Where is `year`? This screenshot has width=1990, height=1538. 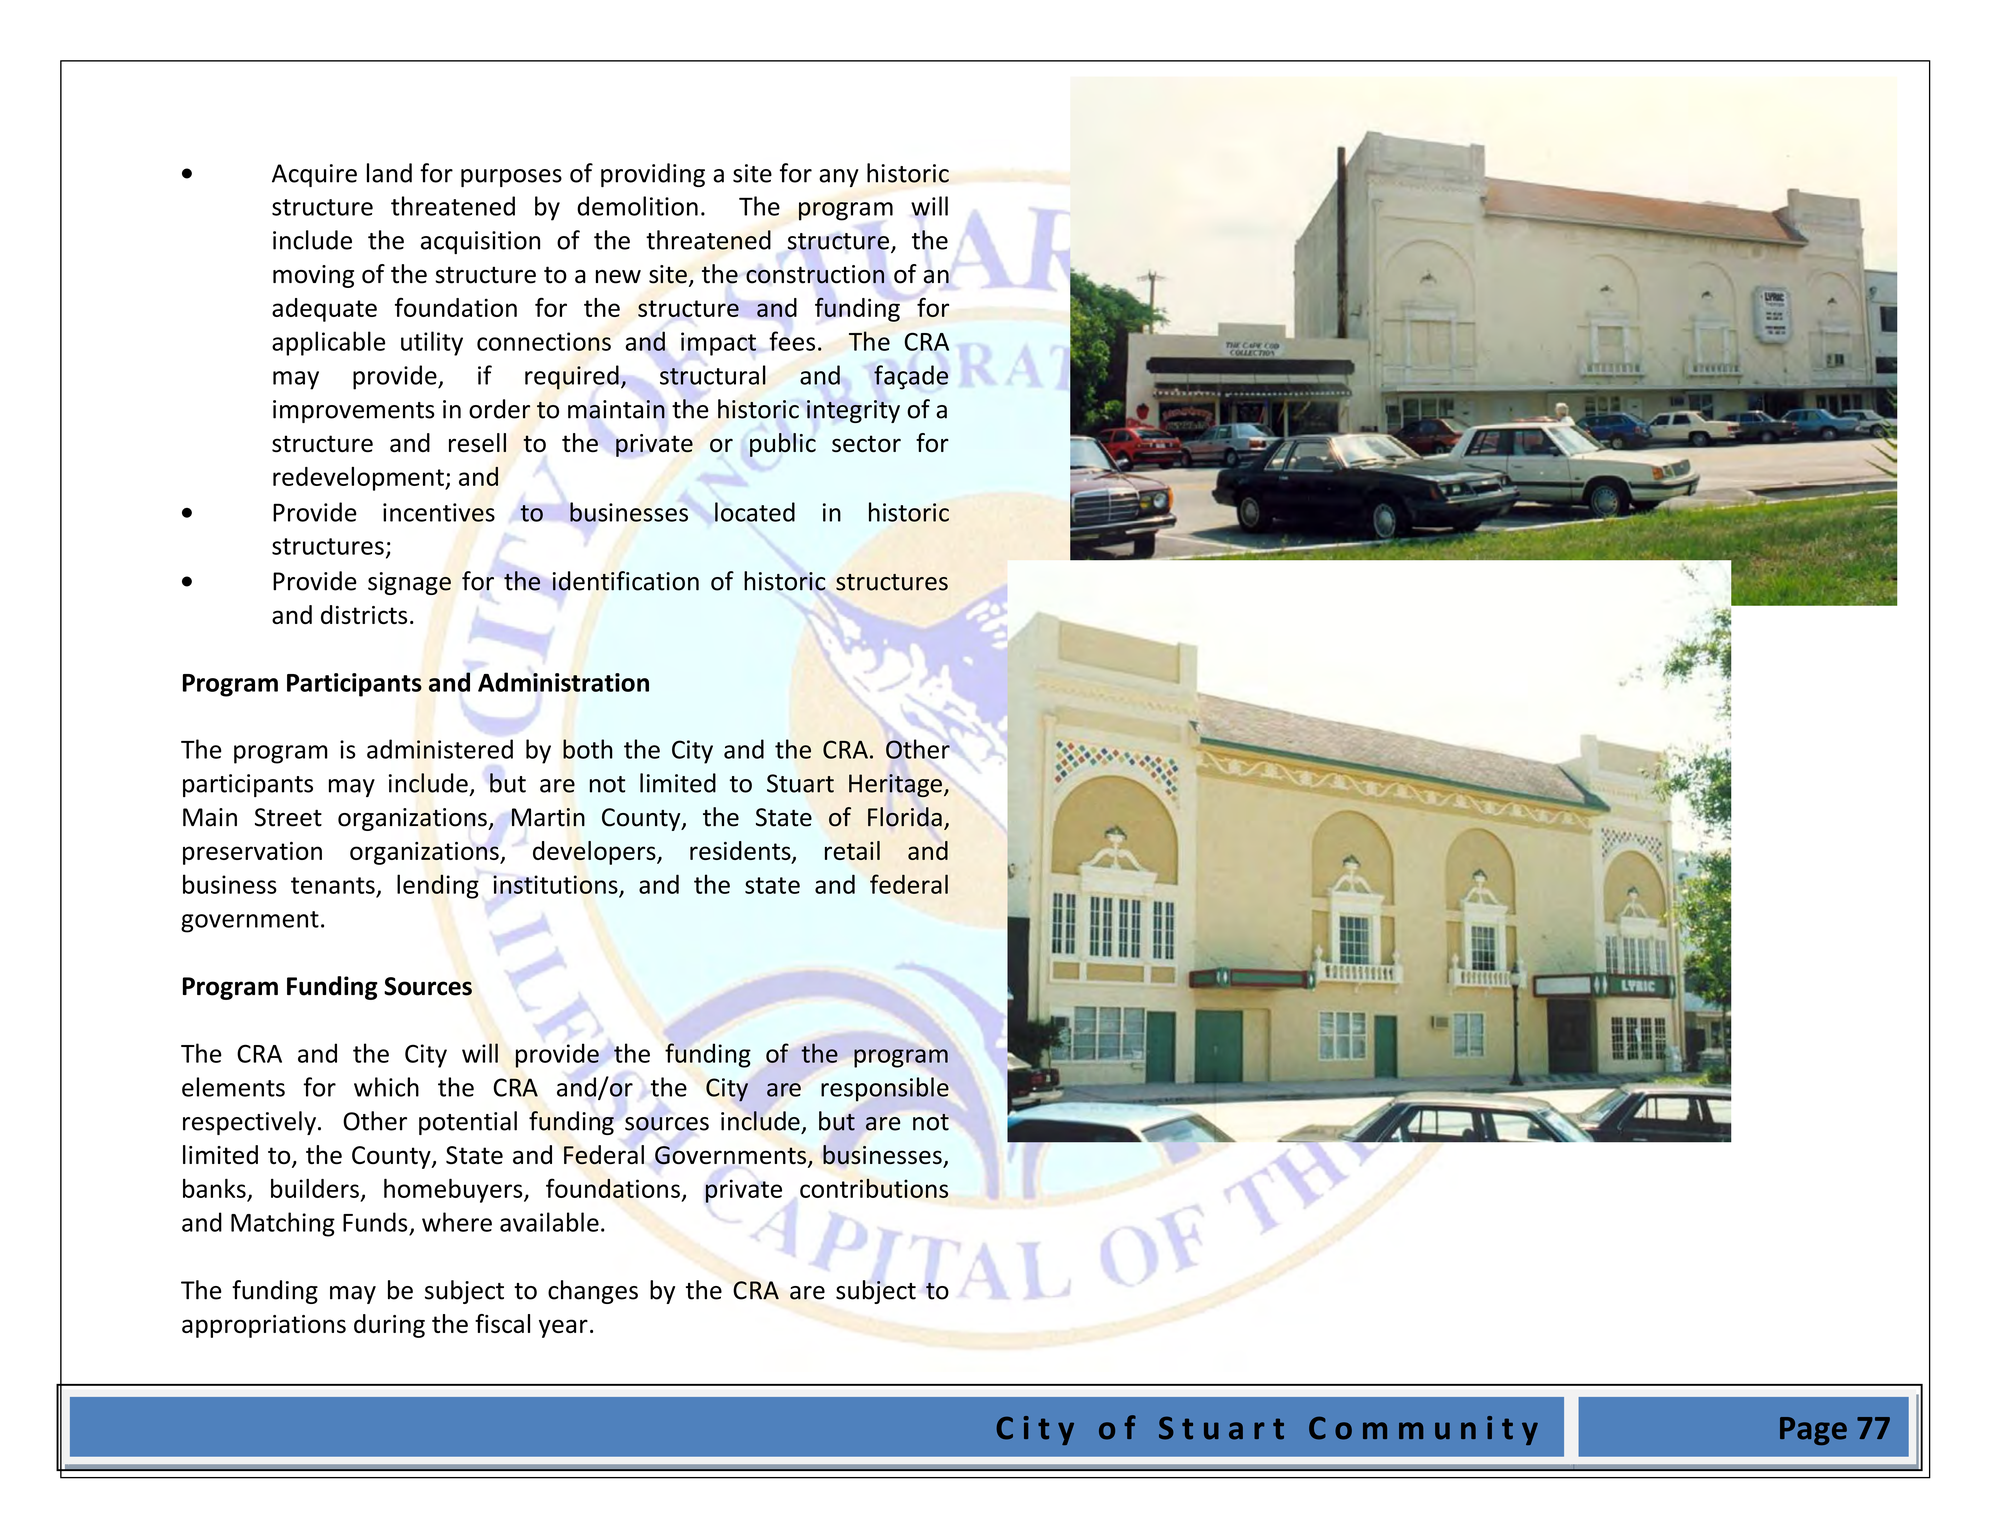
year is located at coordinates (563, 1328).
